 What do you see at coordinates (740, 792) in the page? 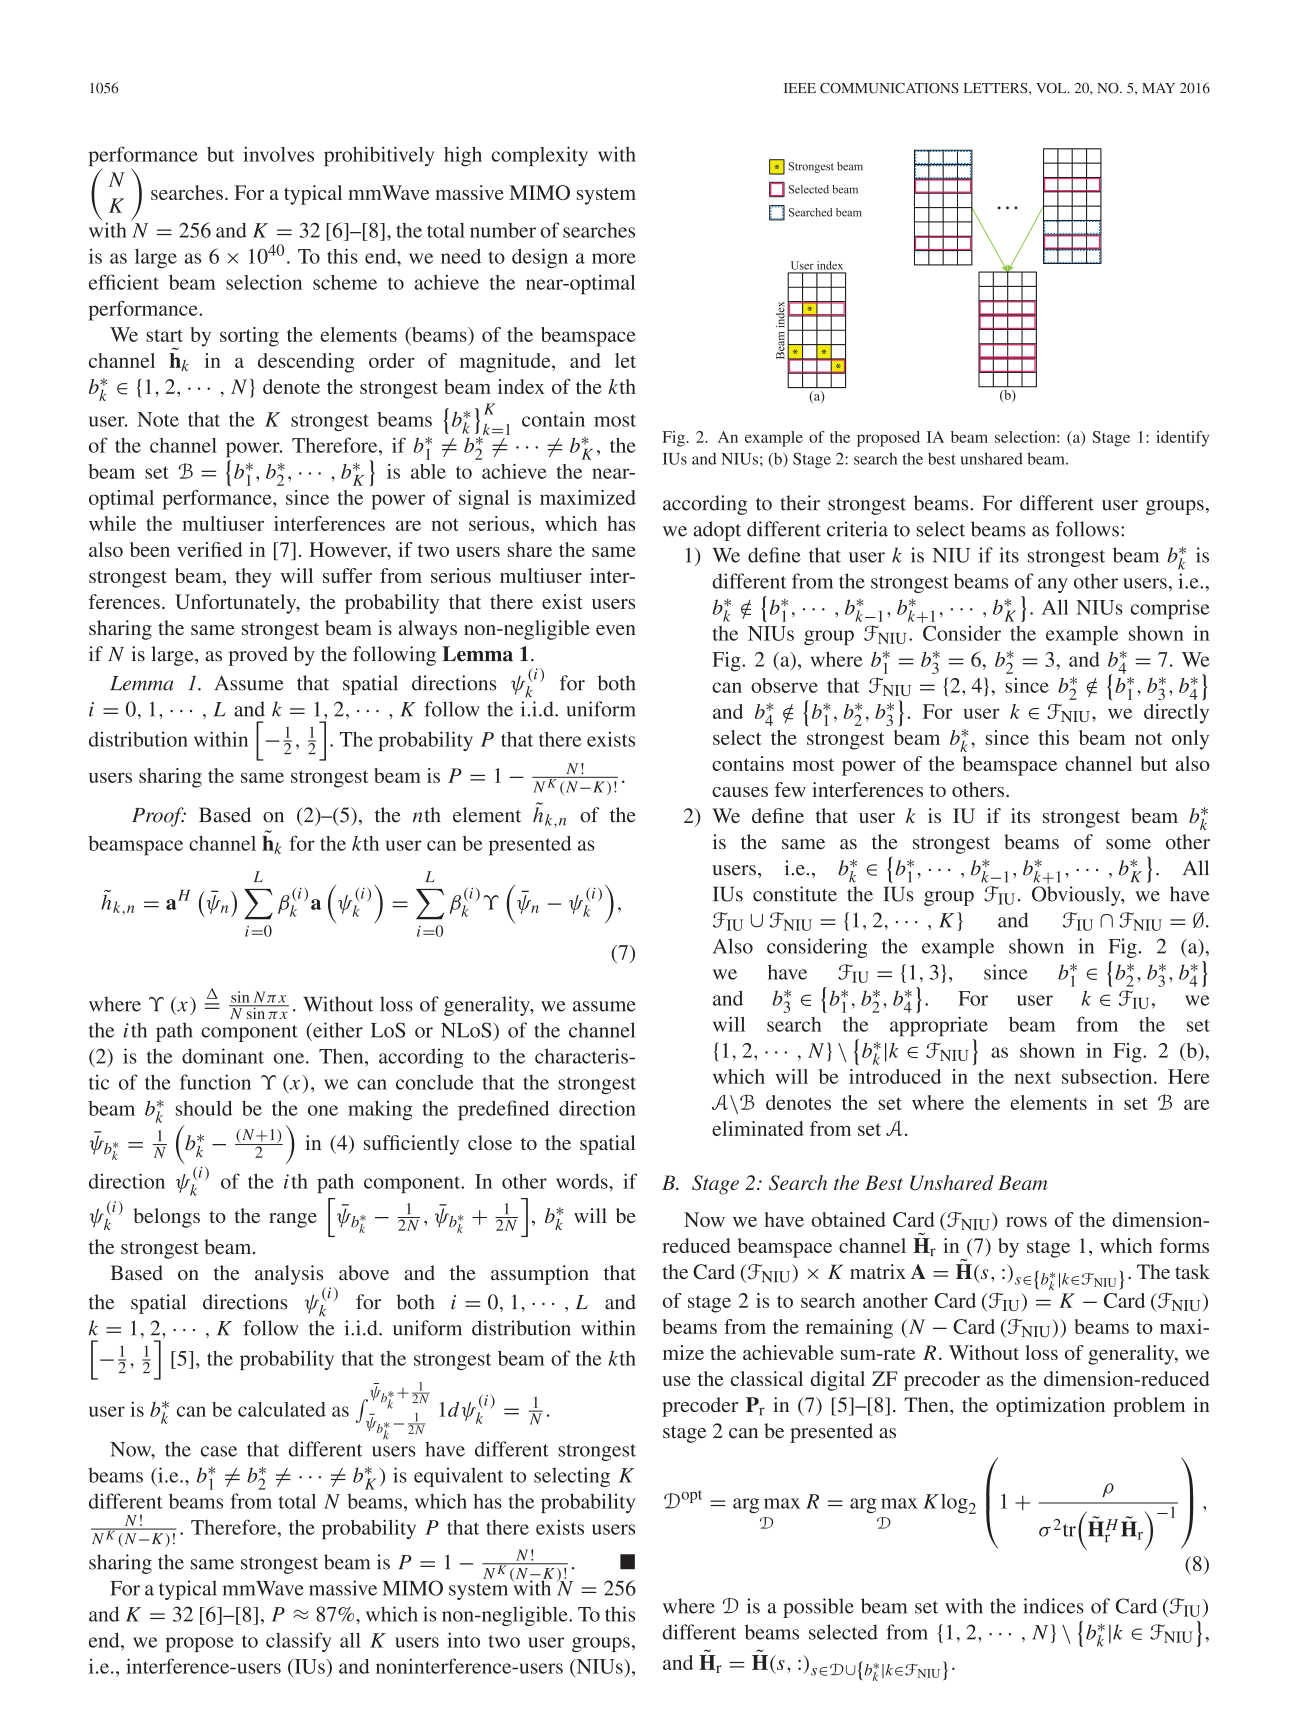
I see `causes` at bounding box center [740, 792].
